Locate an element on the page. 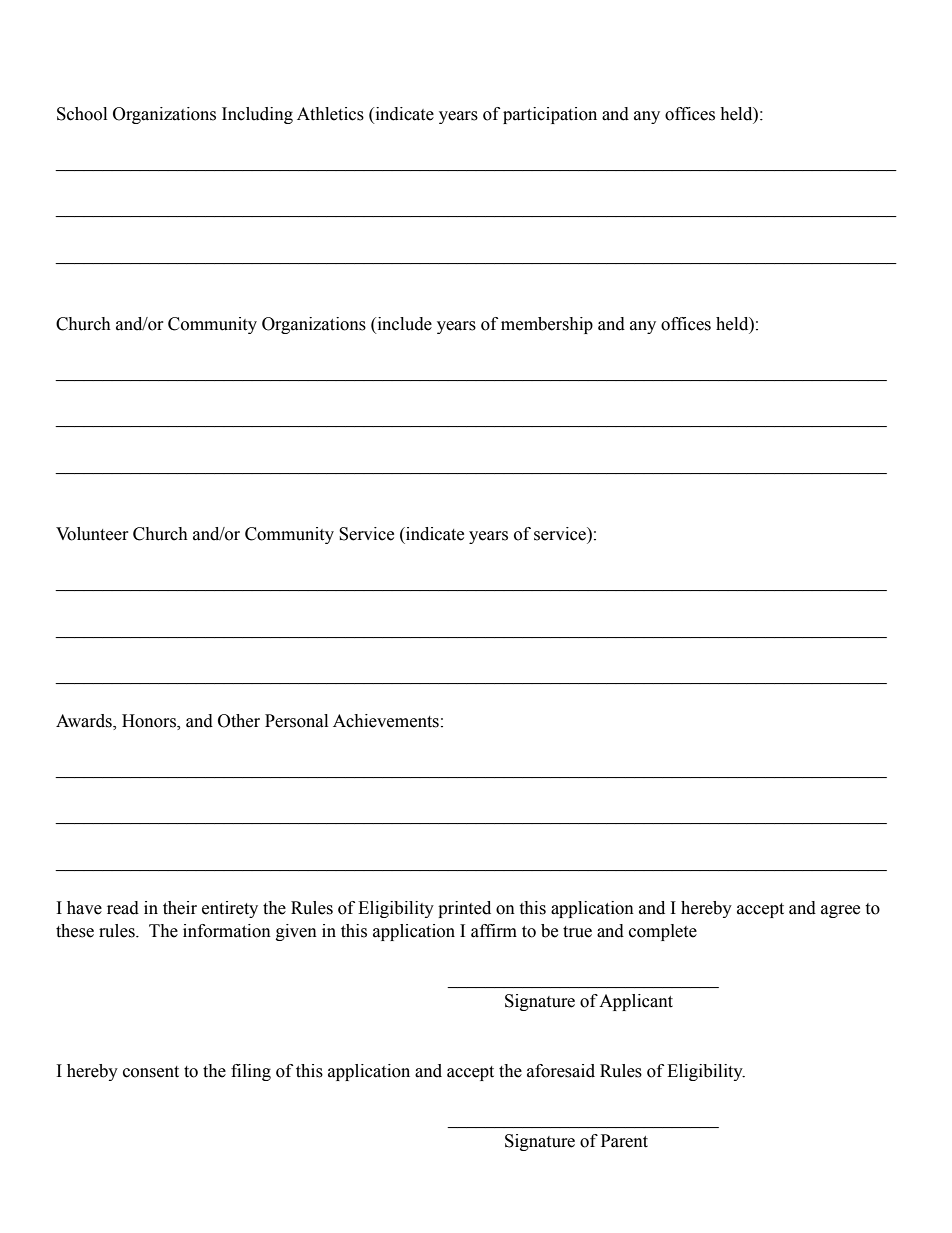  membership is located at coordinates (547, 325).
